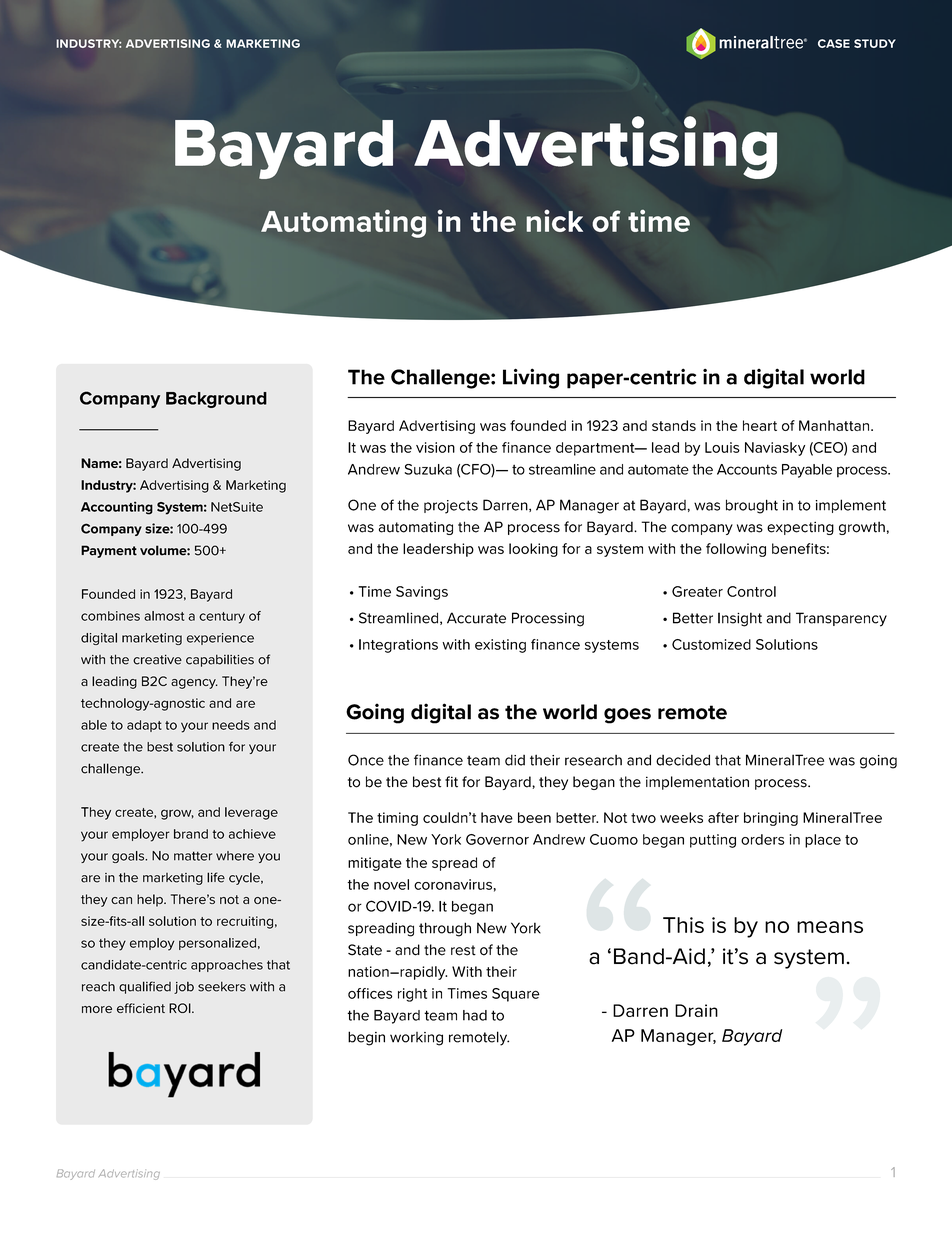 This image has height=1233, width=952. What do you see at coordinates (475, 1015) in the image?
I see `had` at bounding box center [475, 1015].
